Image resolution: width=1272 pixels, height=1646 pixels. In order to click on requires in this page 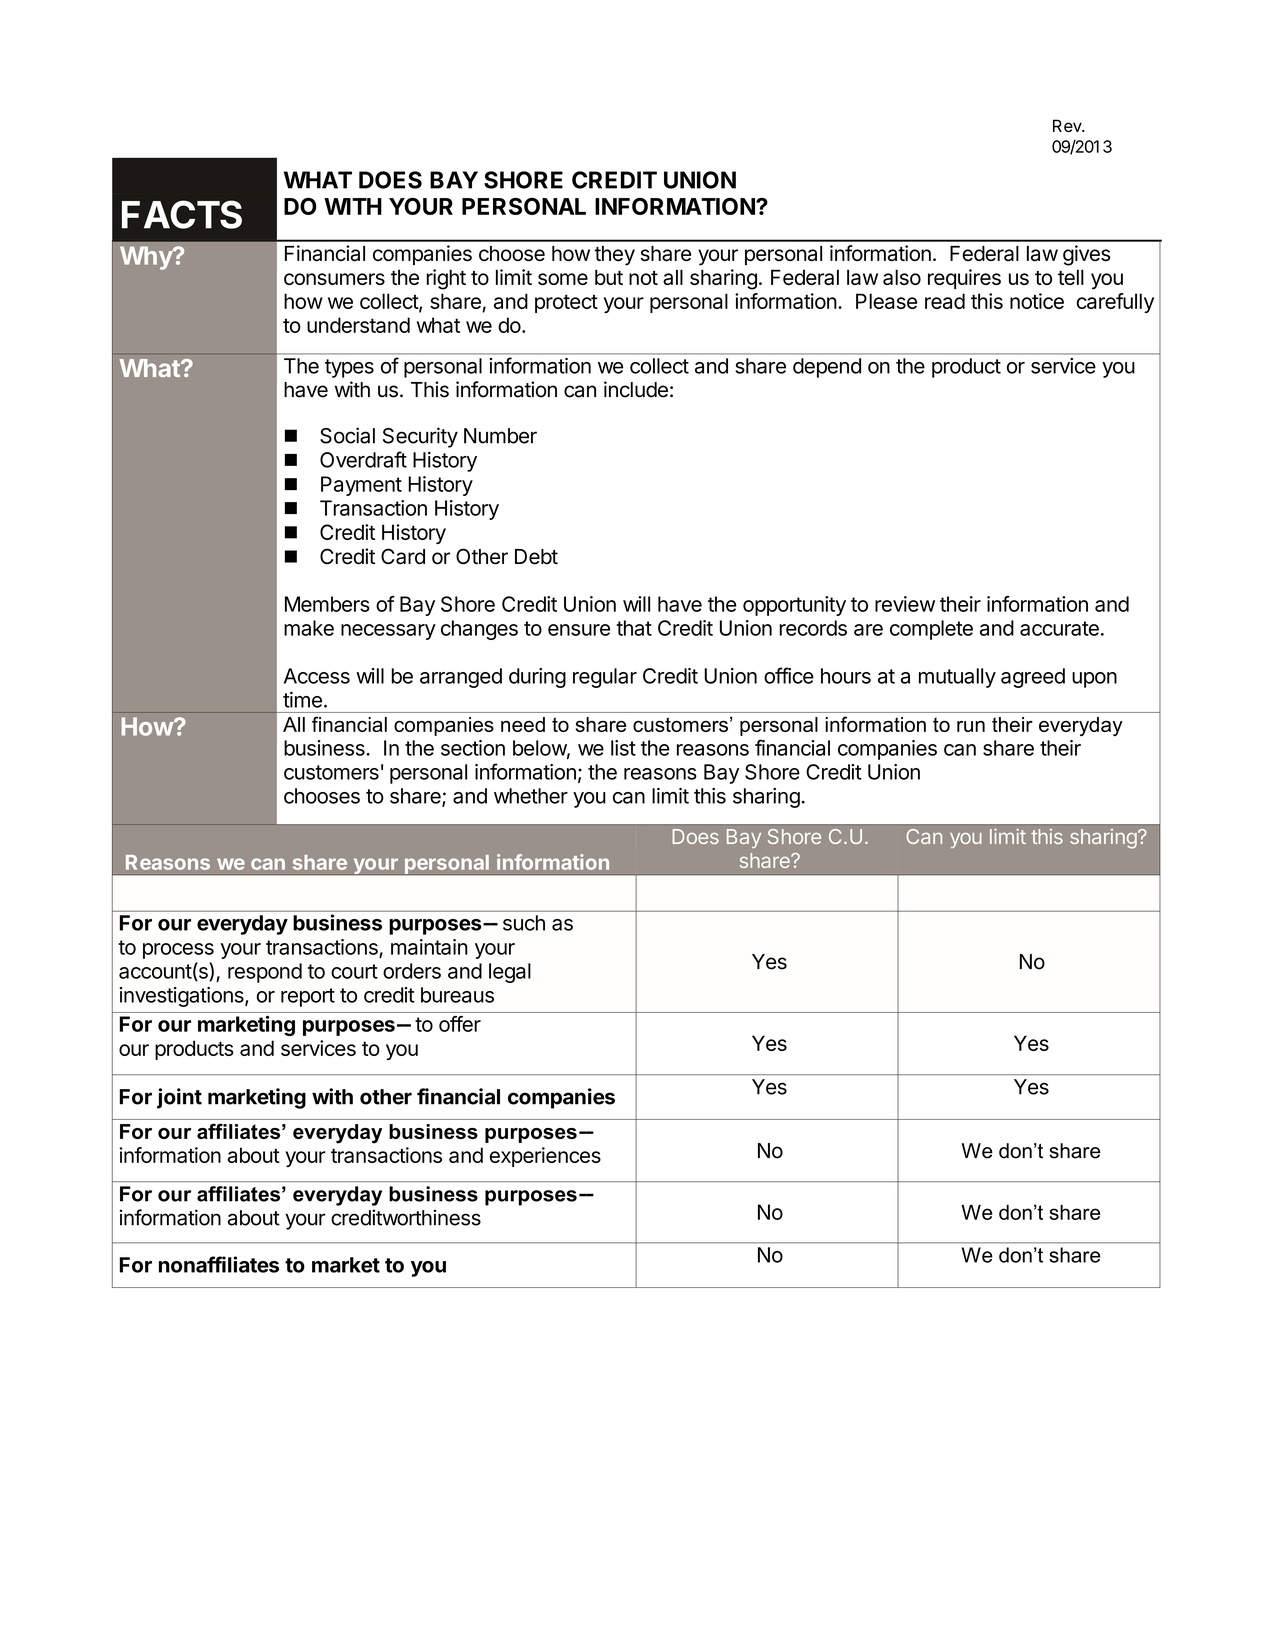, I will do `click(964, 279)`.
